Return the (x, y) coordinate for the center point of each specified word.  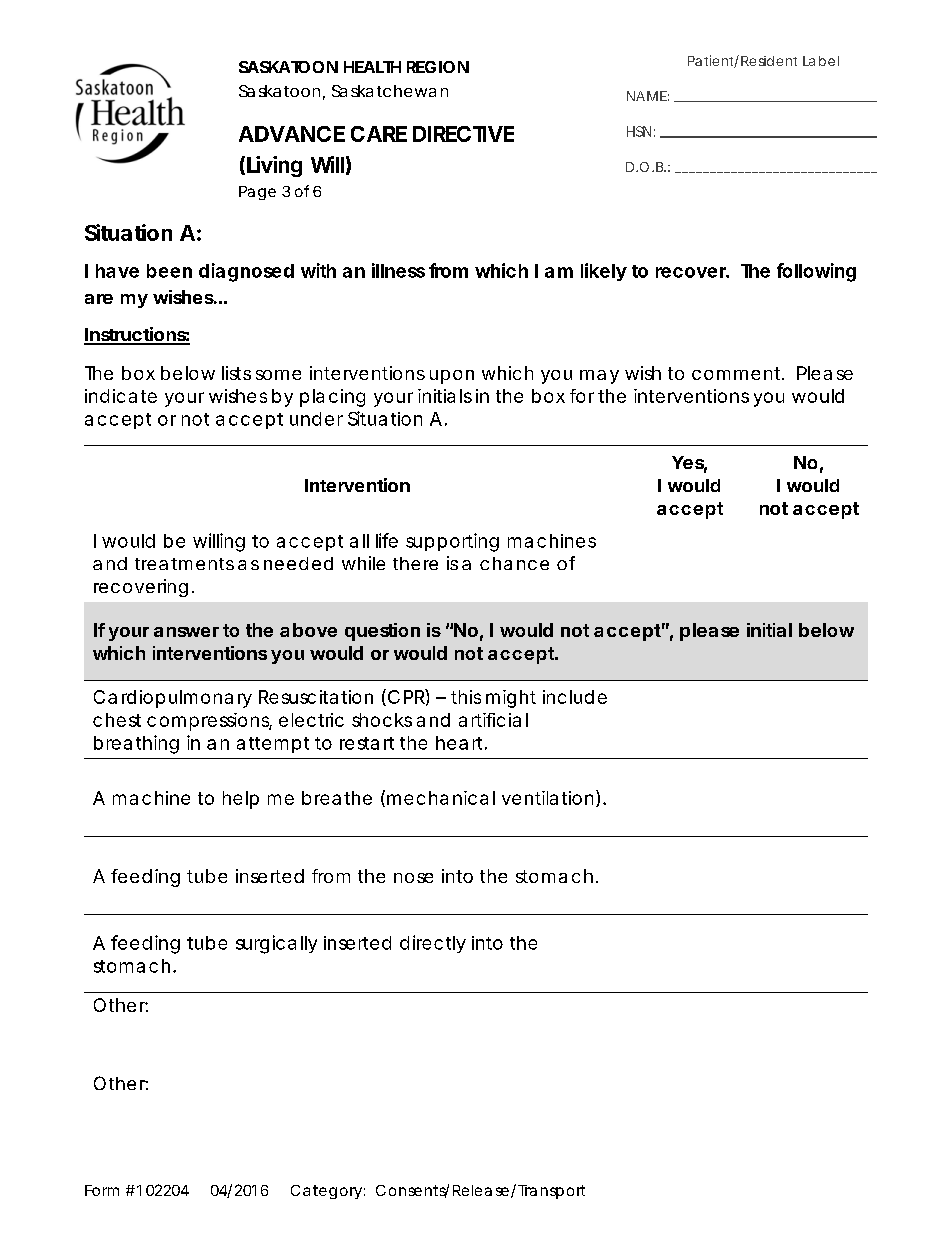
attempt (273, 745)
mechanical (441, 798)
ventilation (547, 798)
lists (236, 373)
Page (257, 193)
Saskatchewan (390, 91)
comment (737, 373)
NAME (647, 96)
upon (452, 377)
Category (326, 1192)
